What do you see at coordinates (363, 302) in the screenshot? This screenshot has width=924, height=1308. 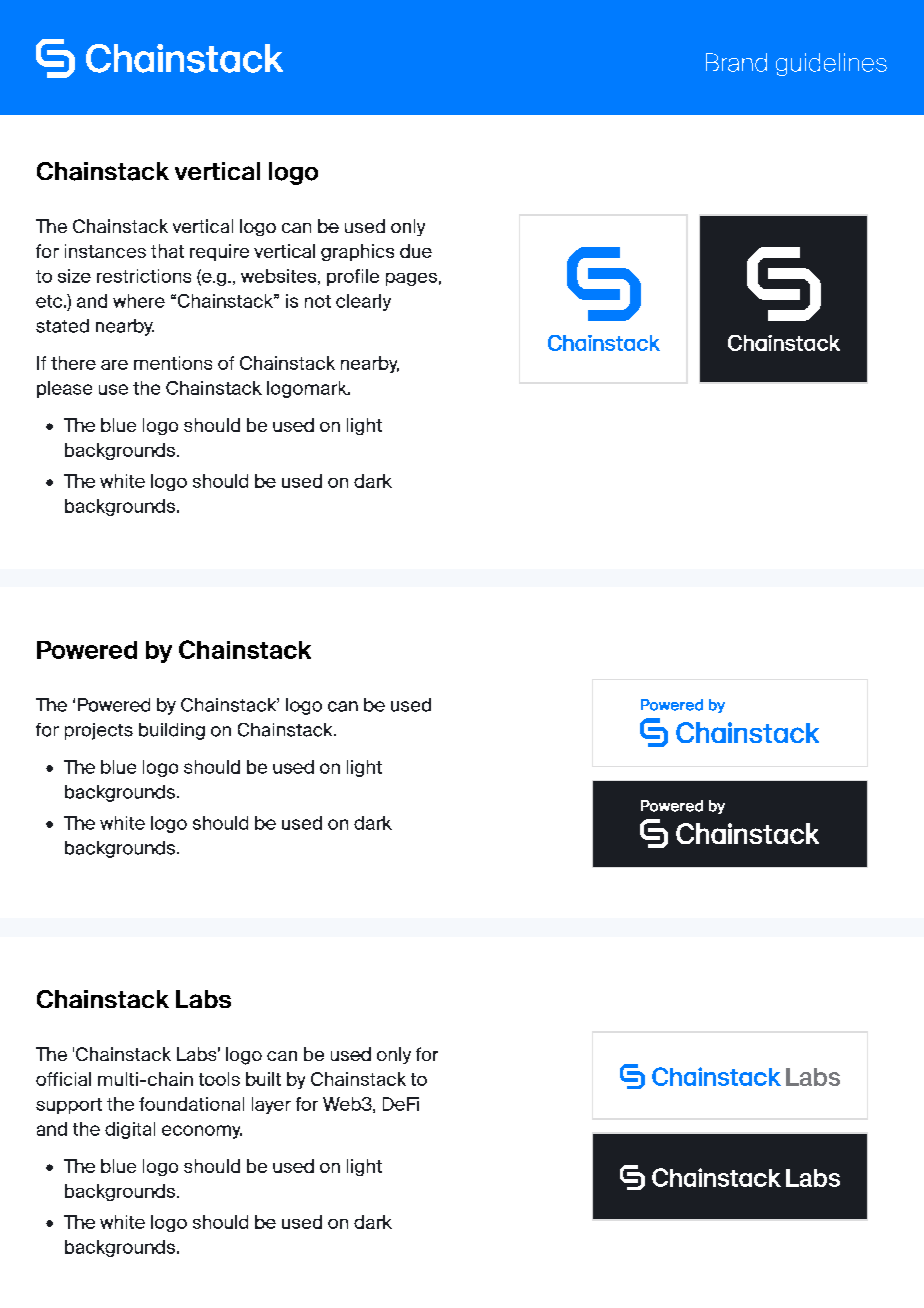 I see `clearly` at bounding box center [363, 302].
